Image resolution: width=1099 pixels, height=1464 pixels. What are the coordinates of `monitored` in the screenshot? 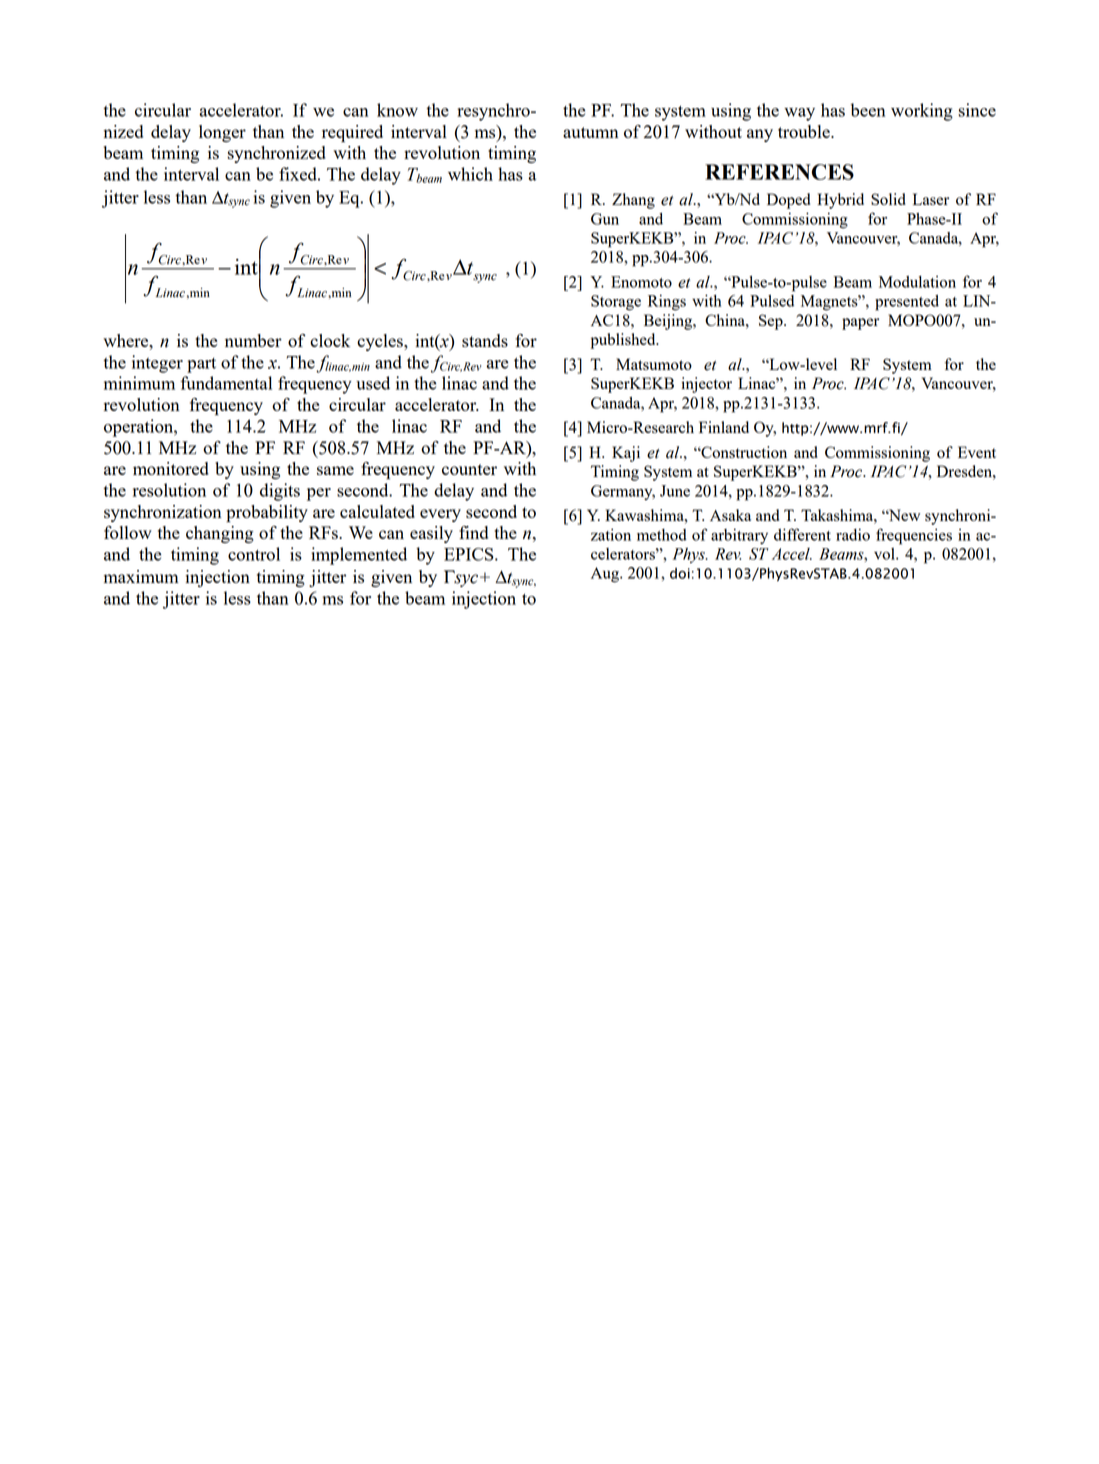 It's located at (171, 468).
